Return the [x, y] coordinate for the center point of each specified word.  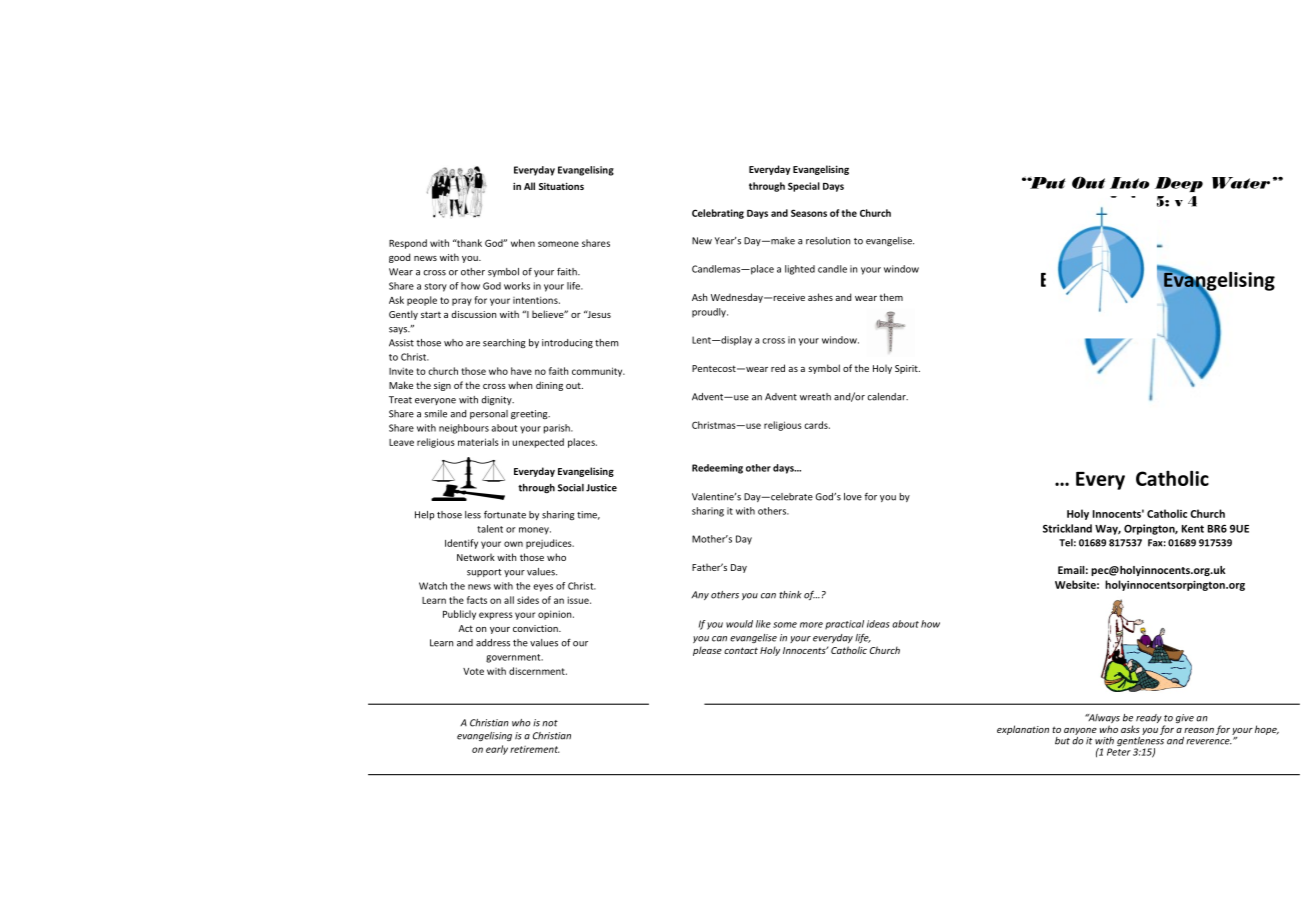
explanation [1023, 730]
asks [1130, 729]
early [497, 750]
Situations [561, 186]
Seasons [809, 213]
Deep [1179, 184]
